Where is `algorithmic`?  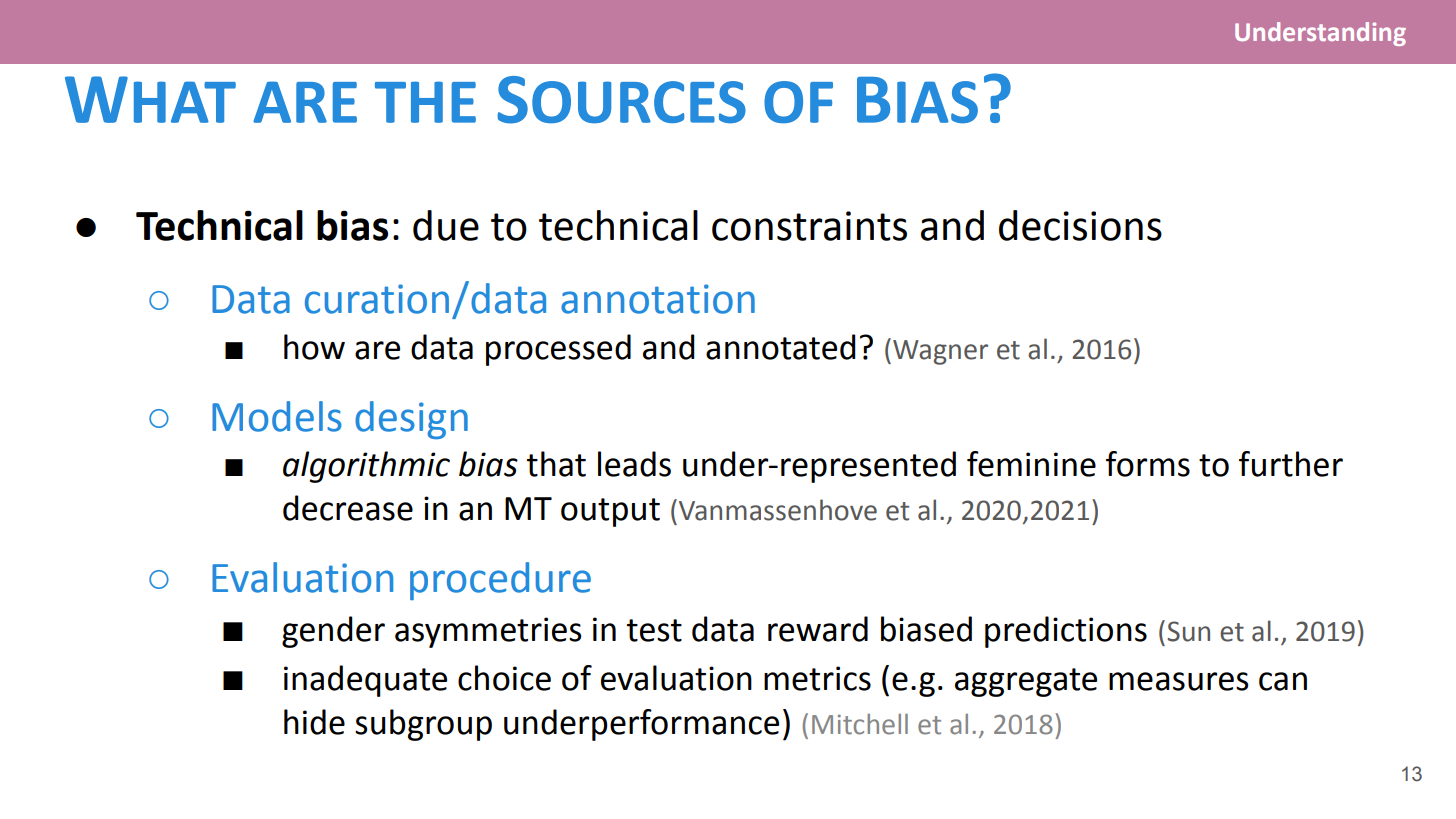
algorithmic is located at coordinates (366, 467).
